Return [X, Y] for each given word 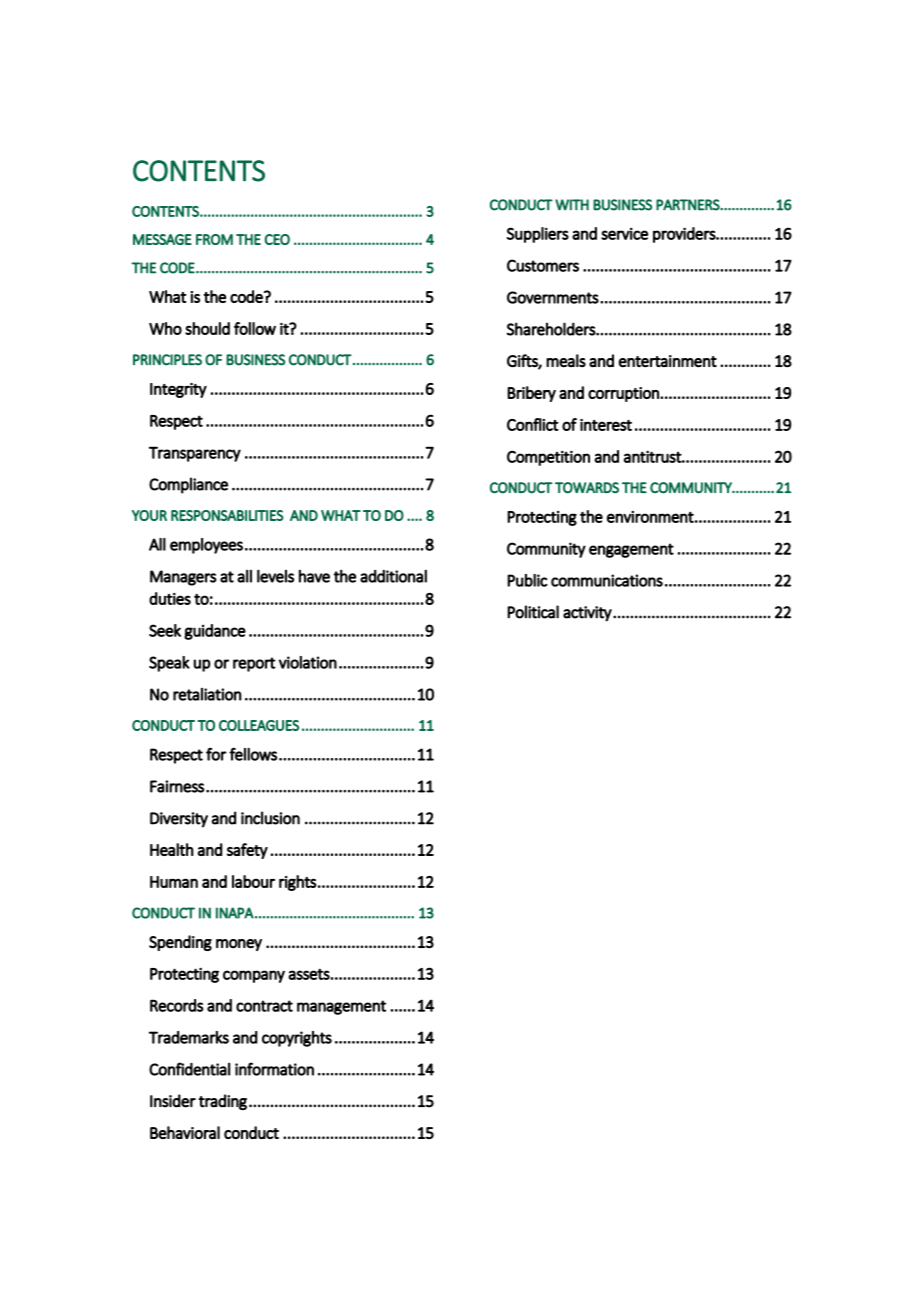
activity [588, 614]
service [624, 233]
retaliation [207, 694]
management [341, 1007]
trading [223, 1102]
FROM [214, 239]
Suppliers [538, 235]
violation [308, 662]
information [274, 1069]
